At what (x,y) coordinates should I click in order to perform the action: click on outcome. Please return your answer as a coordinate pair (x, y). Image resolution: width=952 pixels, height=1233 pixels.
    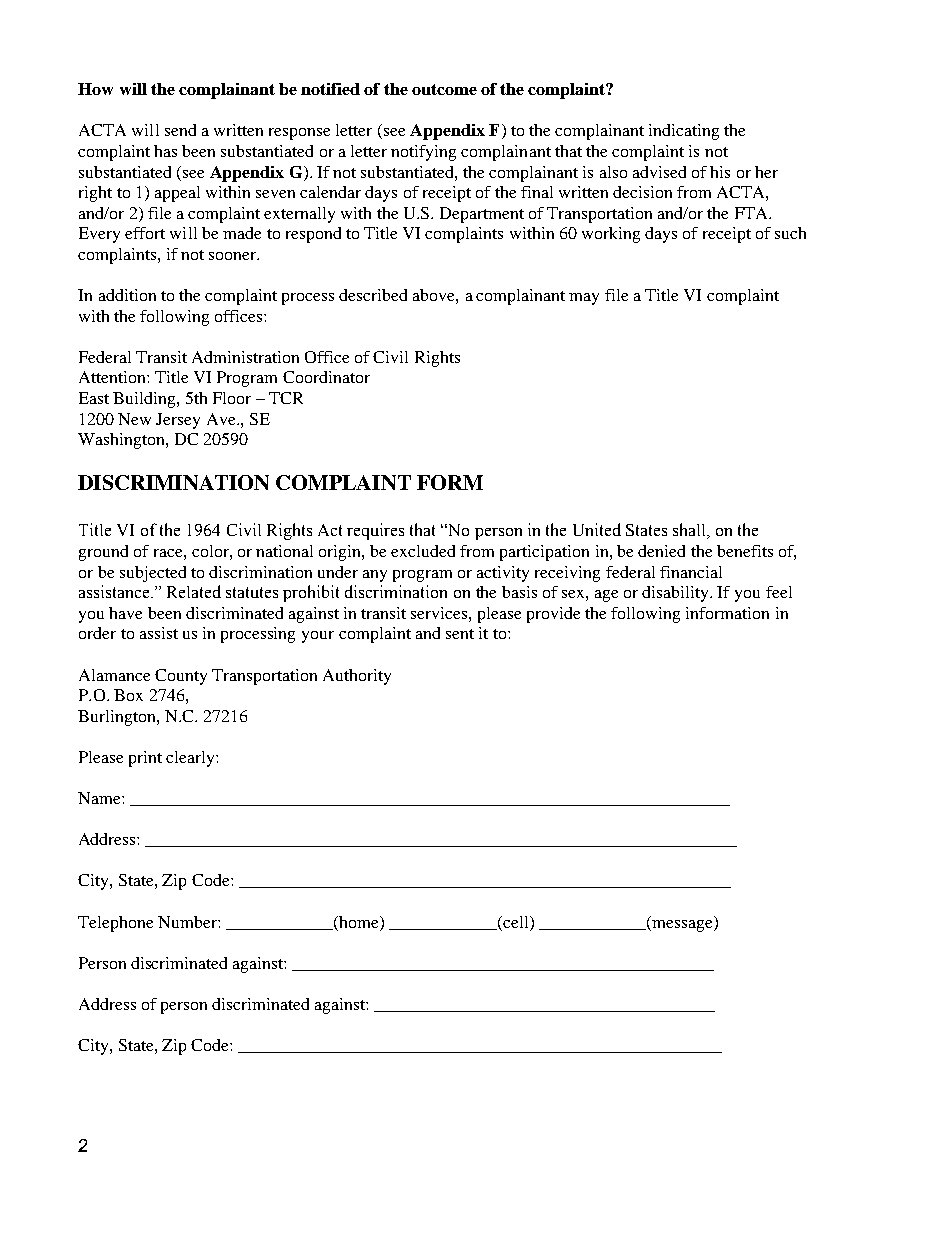
    Looking at the image, I should click on (444, 89).
